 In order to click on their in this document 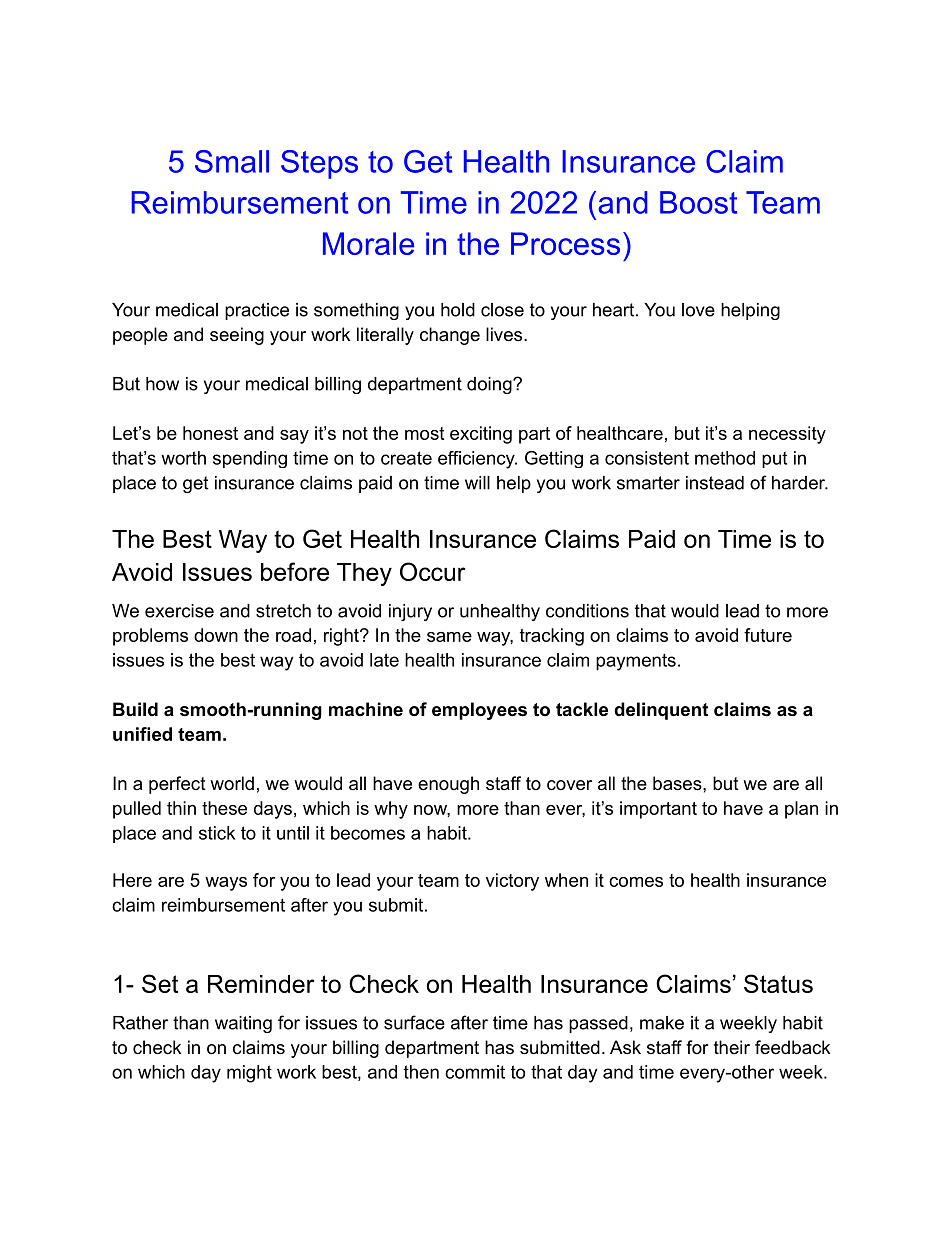, I will do `click(732, 1047)`.
